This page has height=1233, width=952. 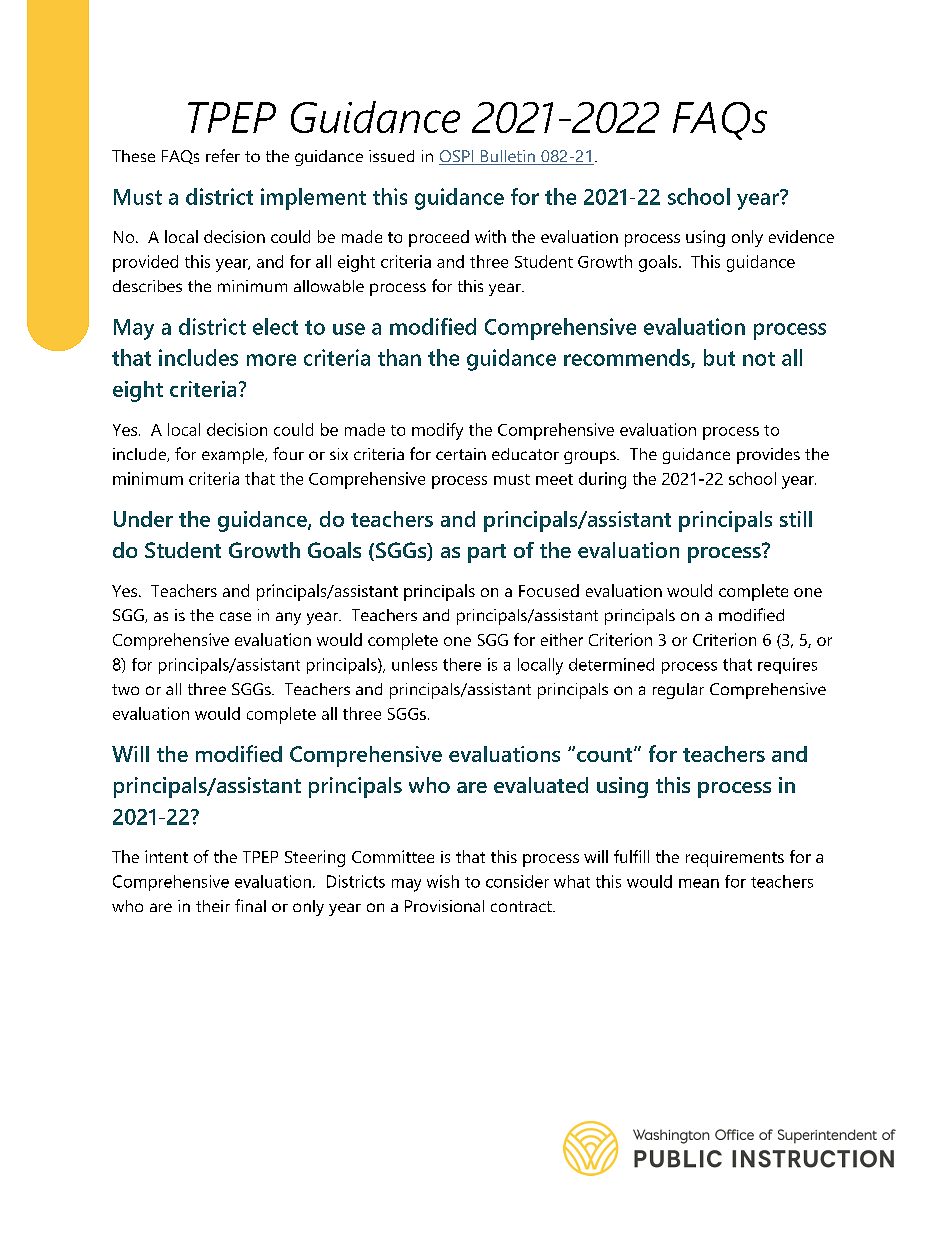 I want to click on two, so click(x=125, y=689).
